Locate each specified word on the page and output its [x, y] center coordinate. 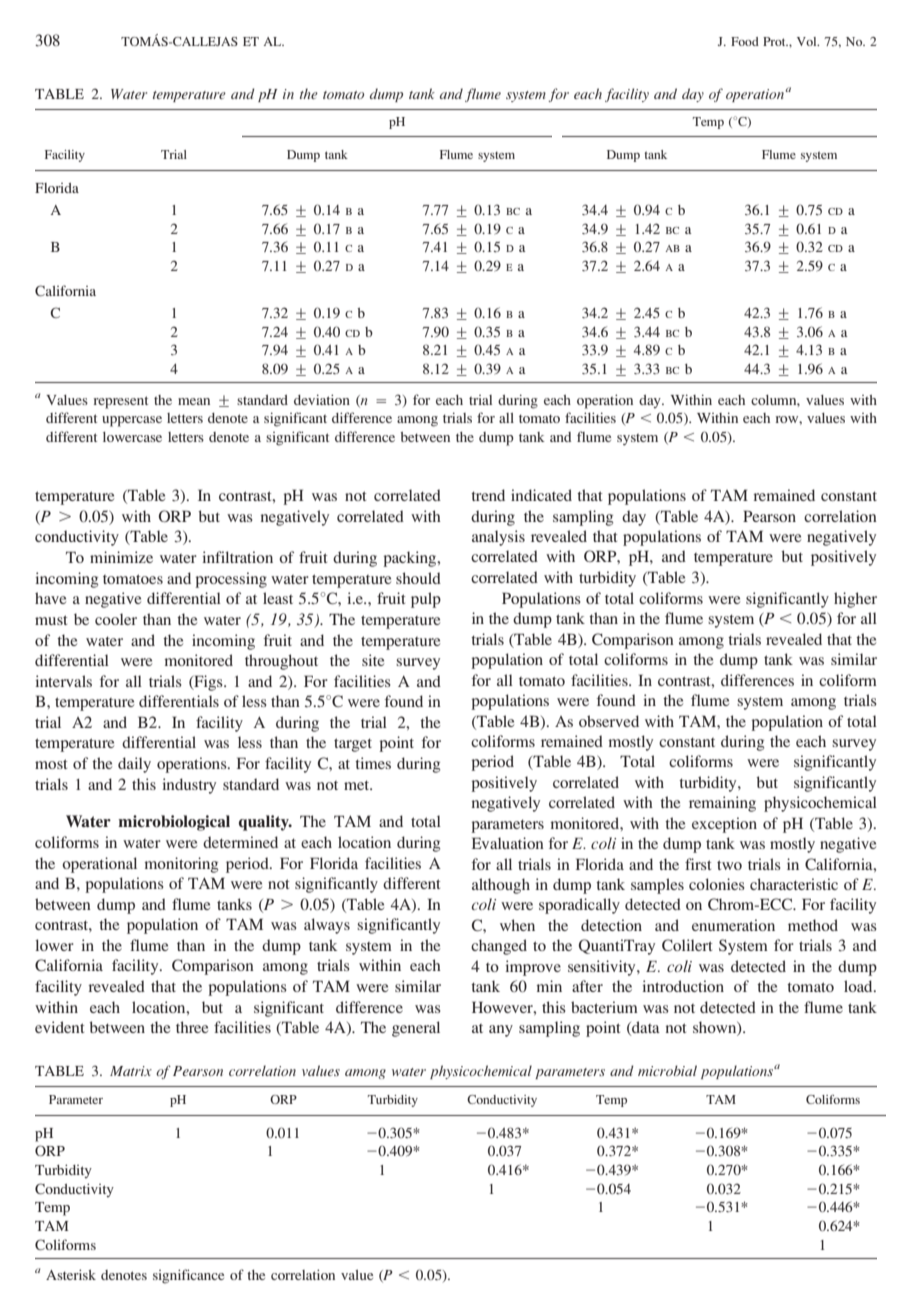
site [373, 660]
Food [745, 41]
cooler [116, 619]
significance [188, 1276]
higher [855, 600]
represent [121, 402]
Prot [775, 41]
